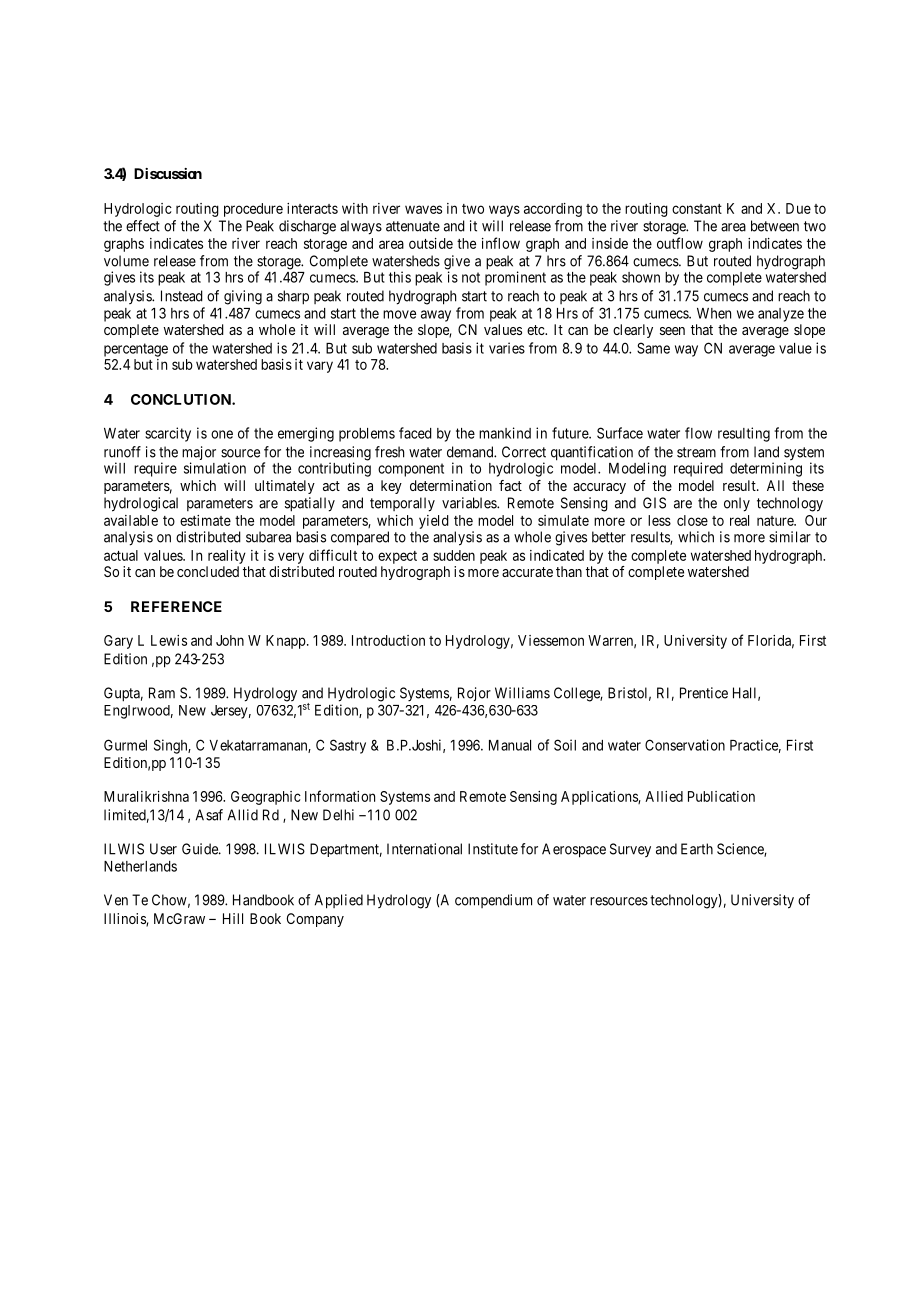 The width and height of the screenshot is (924, 1307). What do you see at coordinates (704, 693) in the screenshot?
I see `Prentice` at bounding box center [704, 693].
